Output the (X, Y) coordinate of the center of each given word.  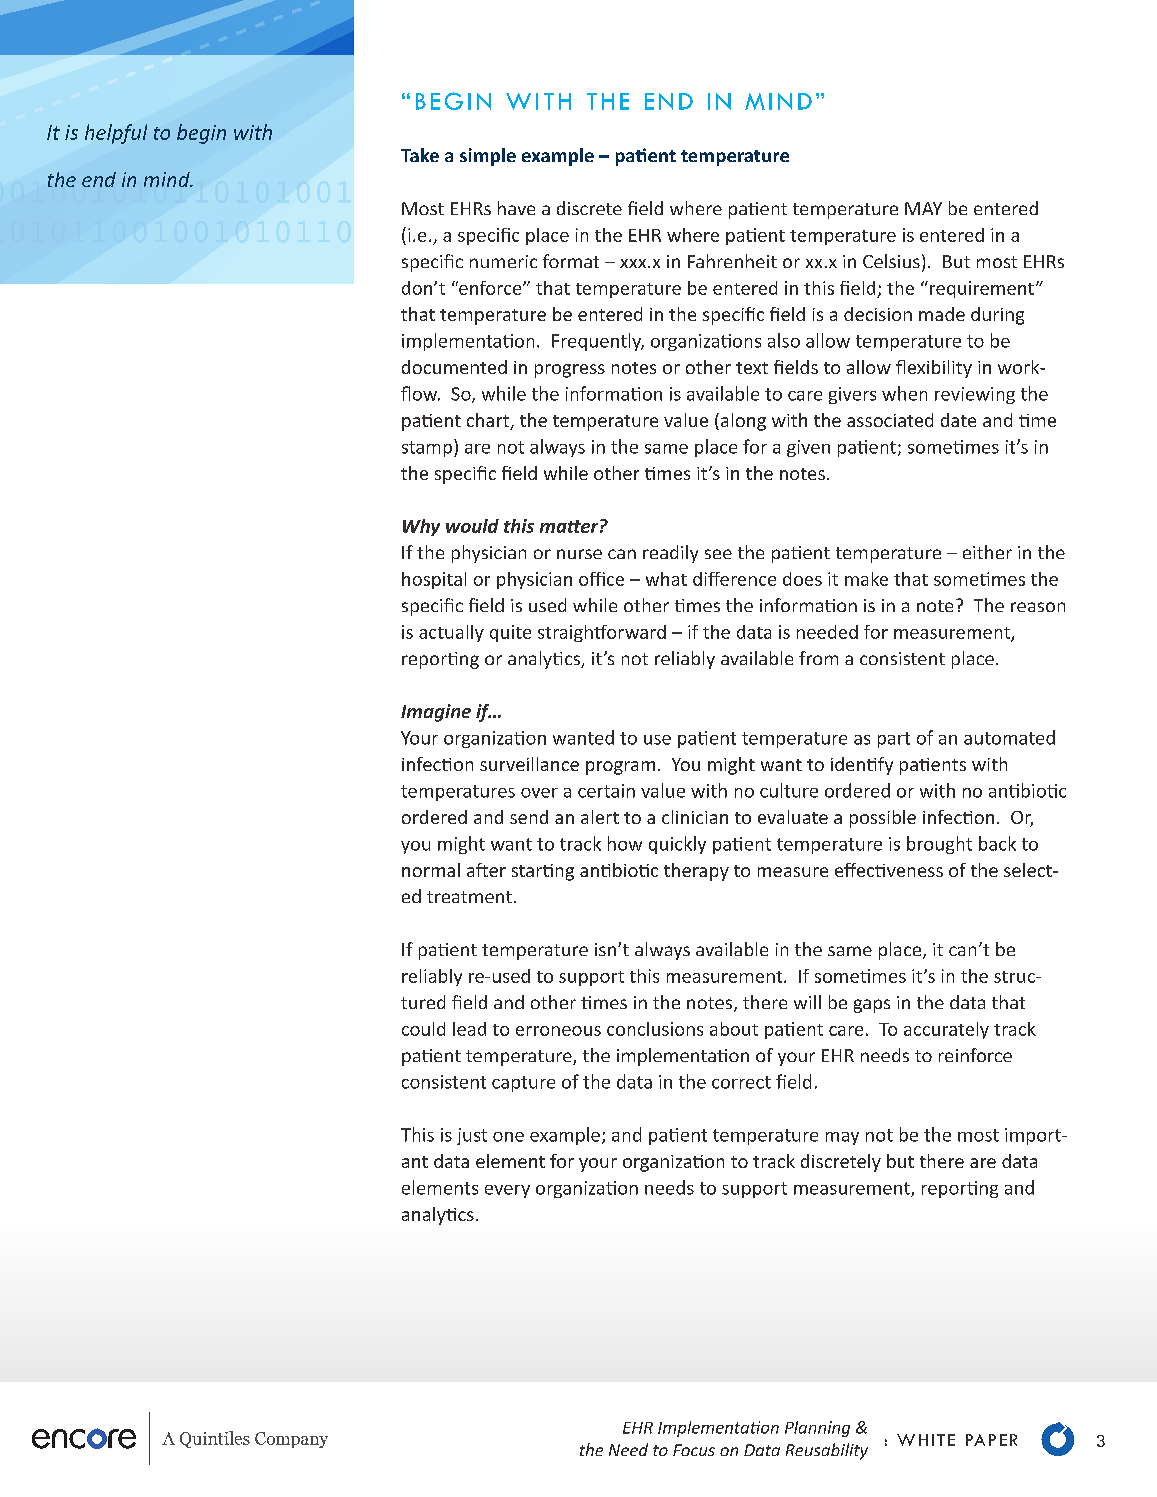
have (516, 208)
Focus (694, 1450)
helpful (116, 134)
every (507, 1191)
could (423, 1029)
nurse (579, 554)
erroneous (558, 1031)
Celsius (891, 261)
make (866, 579)
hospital (434, 580)
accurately (946, 1030)
